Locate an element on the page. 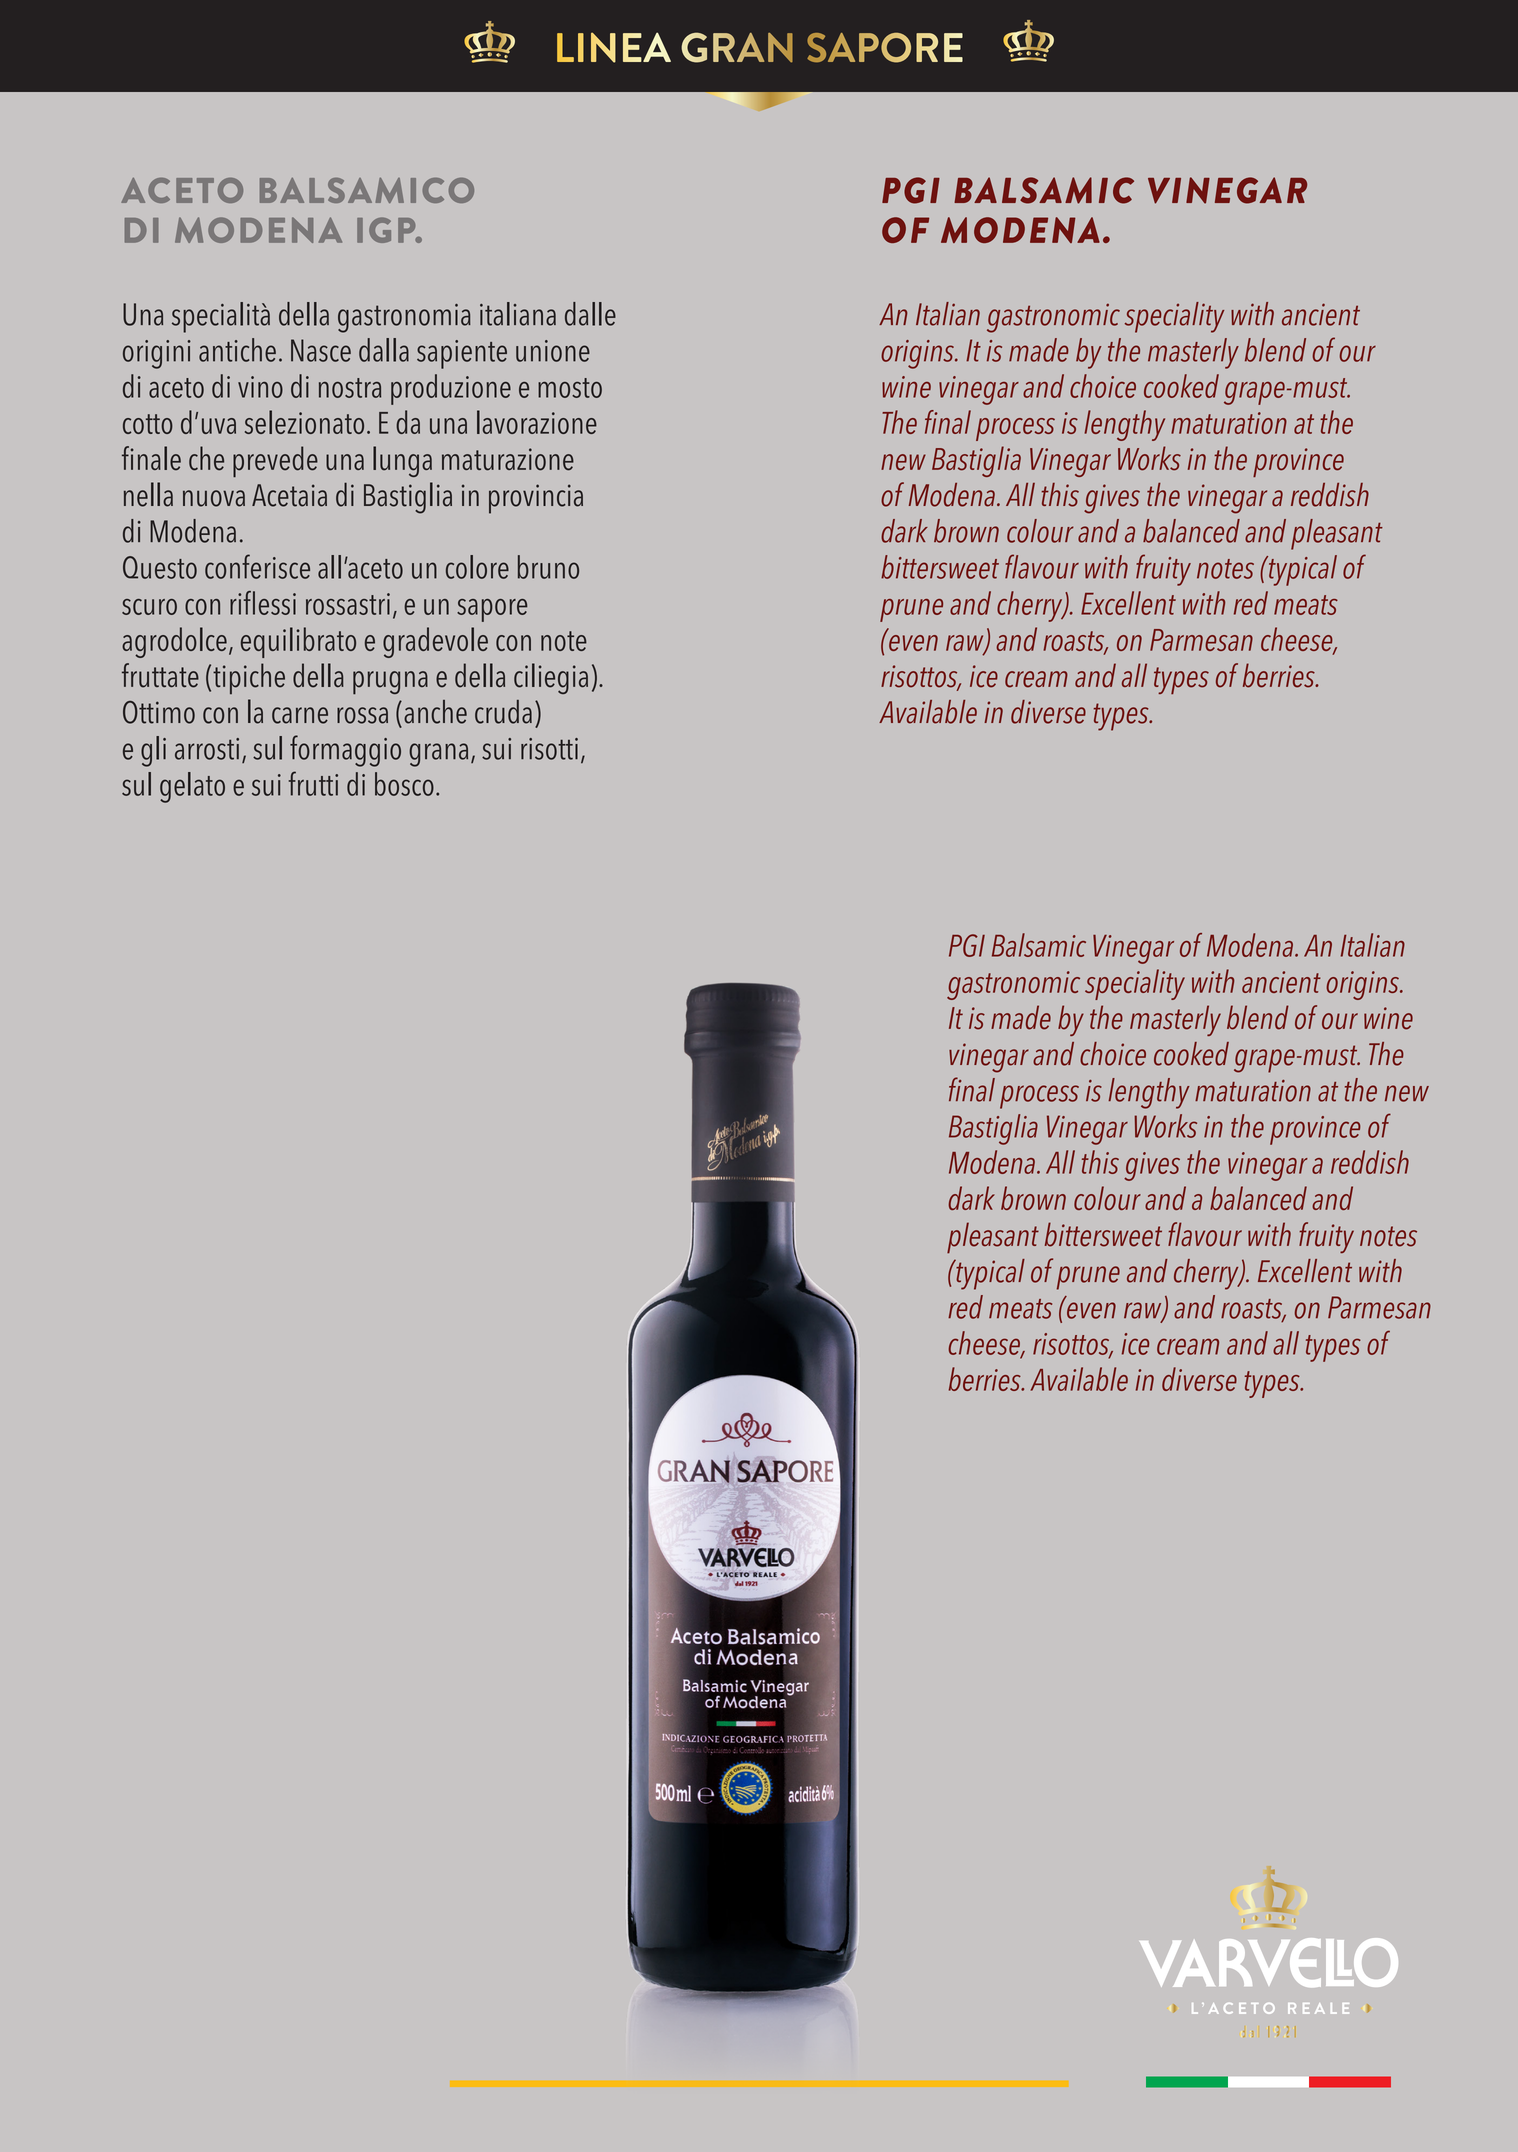 The width and height of the image is (1518, 2152). nostra is located at coordinates (350, 388).
